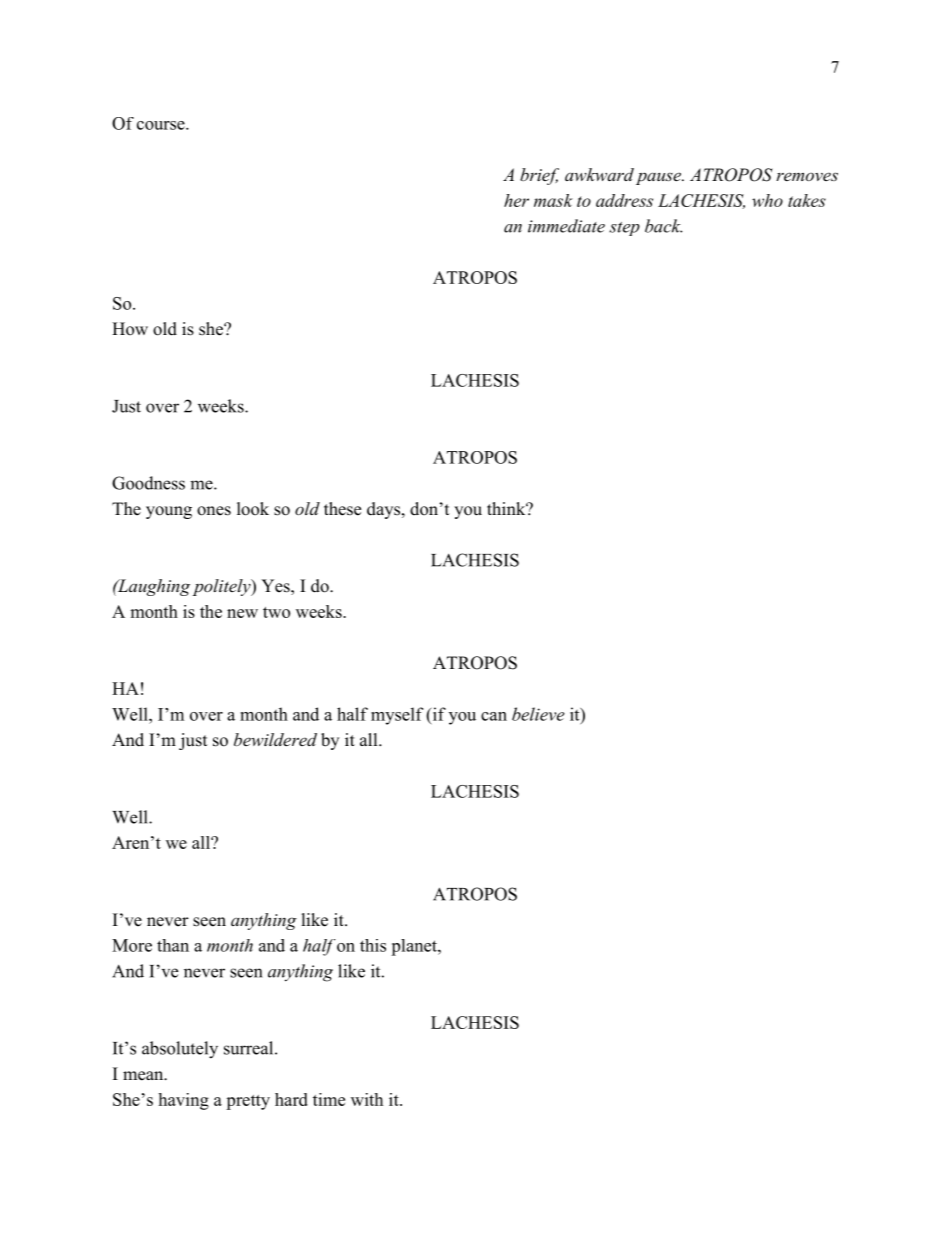  I want to click on How, so click(130, 329).
